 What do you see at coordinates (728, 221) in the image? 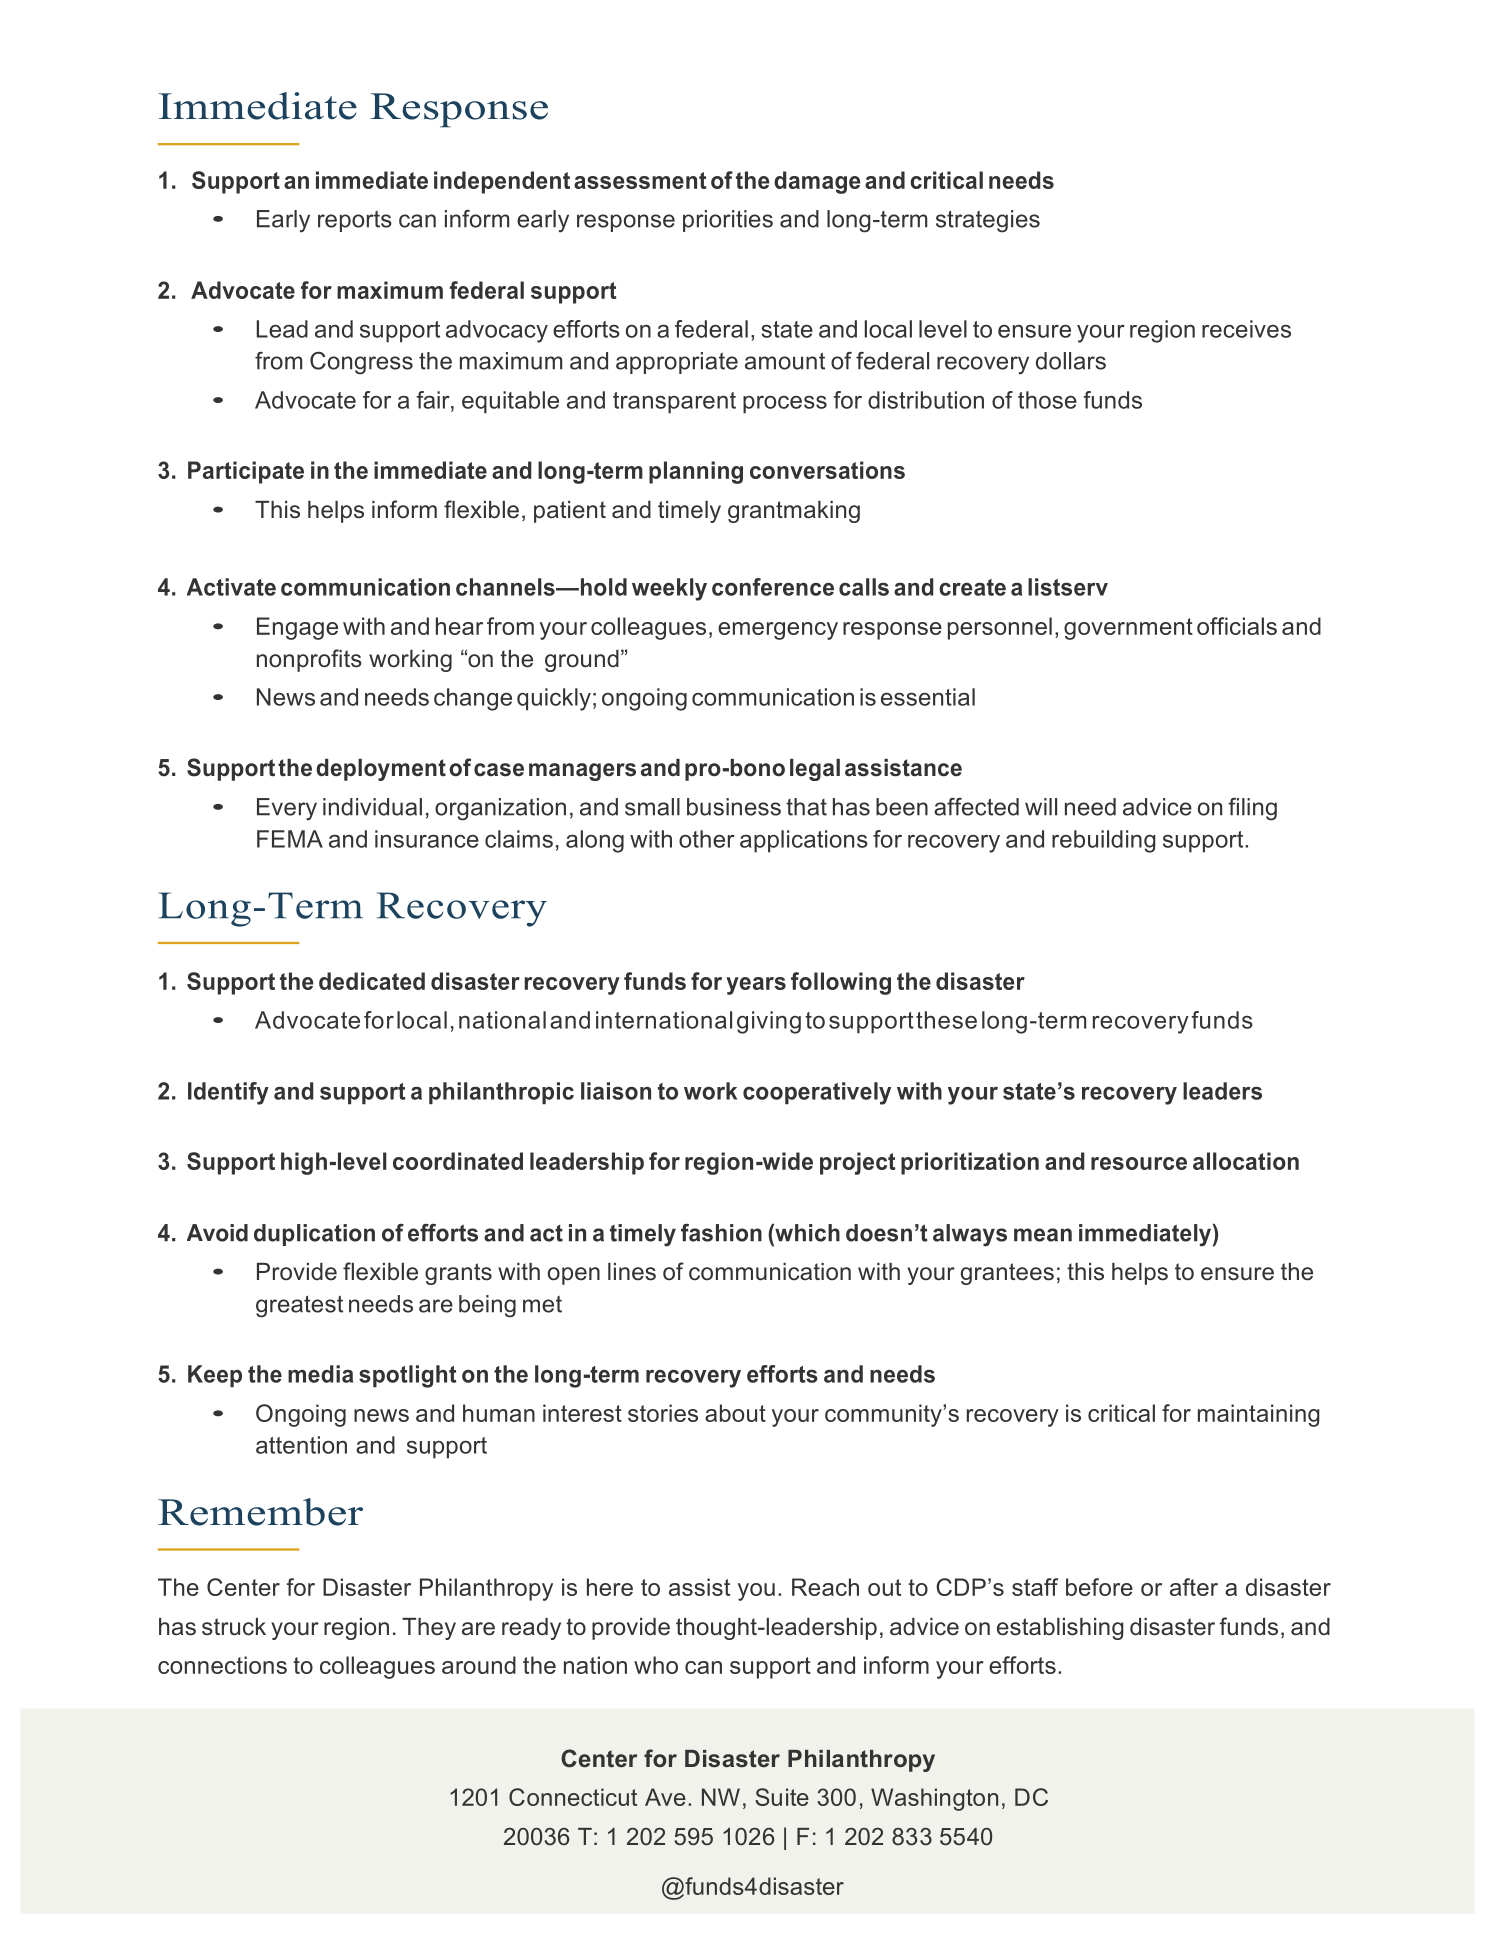
I see `priorities` at bounding box center [728, 221].
